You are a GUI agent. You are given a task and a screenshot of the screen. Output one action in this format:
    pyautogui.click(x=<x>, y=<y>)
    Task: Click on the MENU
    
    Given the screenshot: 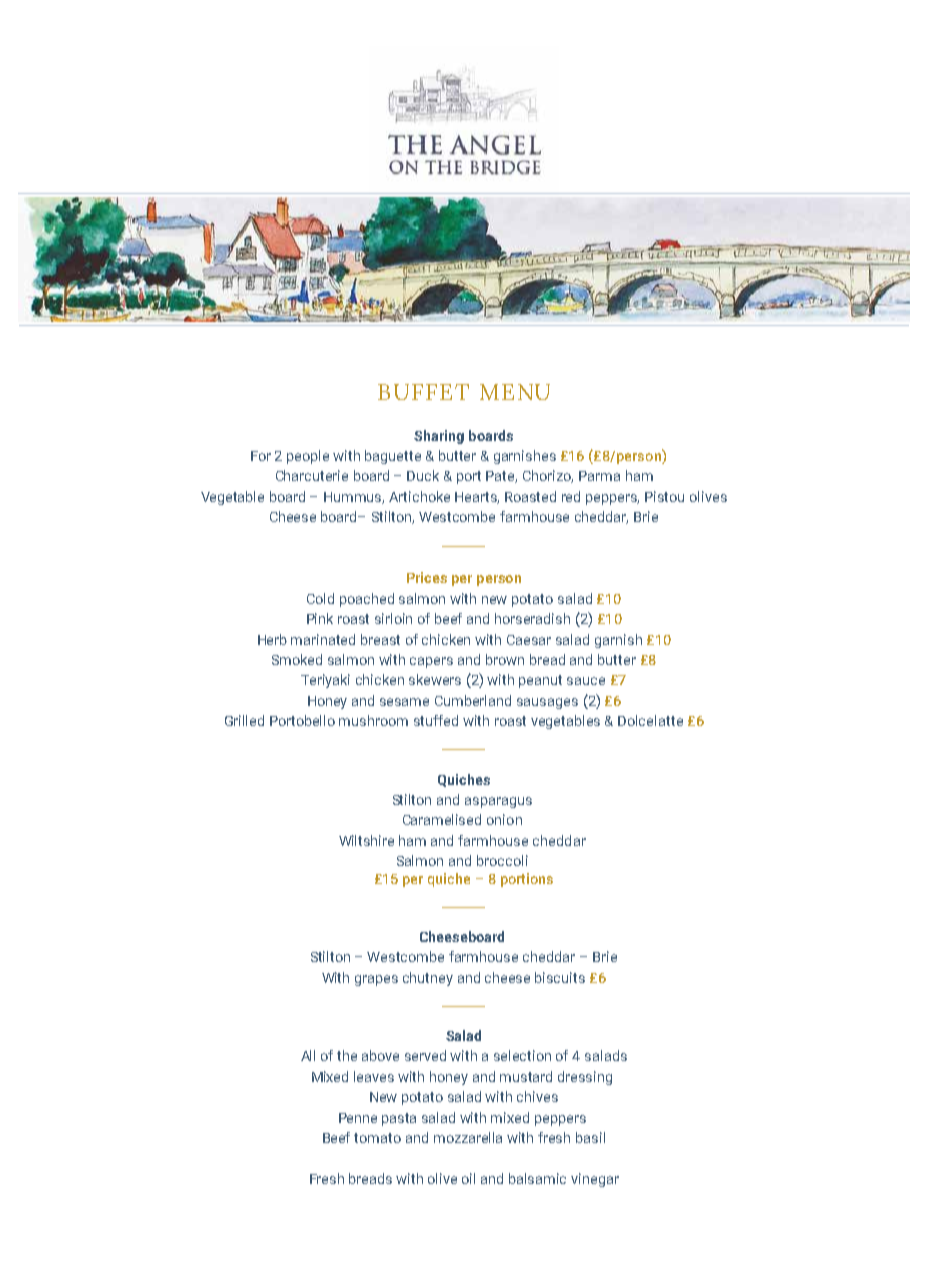 What is the action you would take?
    pyautogui.click(x=515, y=392)
